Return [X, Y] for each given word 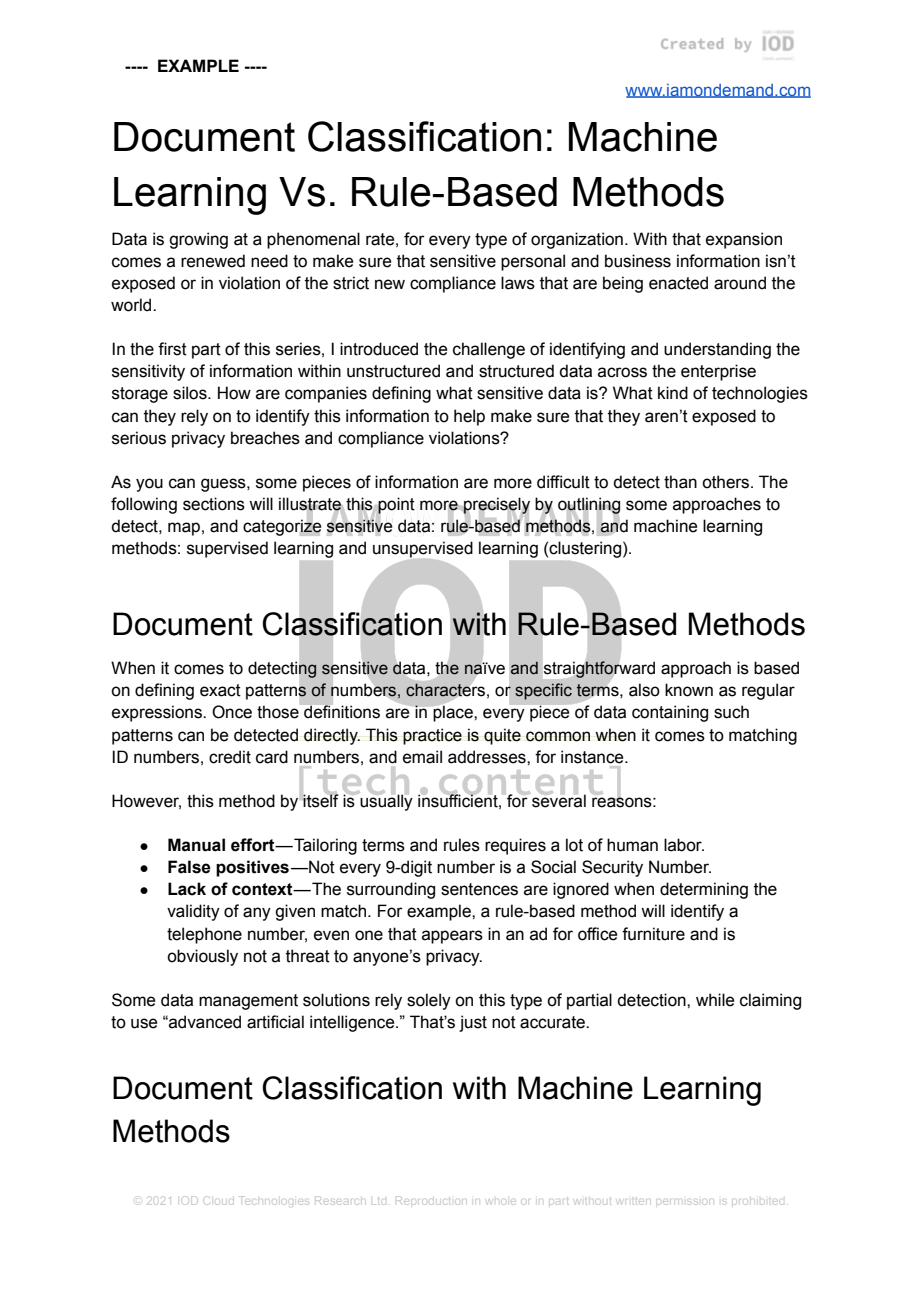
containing [670, 713]
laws [518, 283]
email [422, 757]
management [248, 1002]
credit [230, 757]
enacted [678, 283]
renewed [213, 261]
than [680, 482]
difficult [563, 482]
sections [214, 504]
